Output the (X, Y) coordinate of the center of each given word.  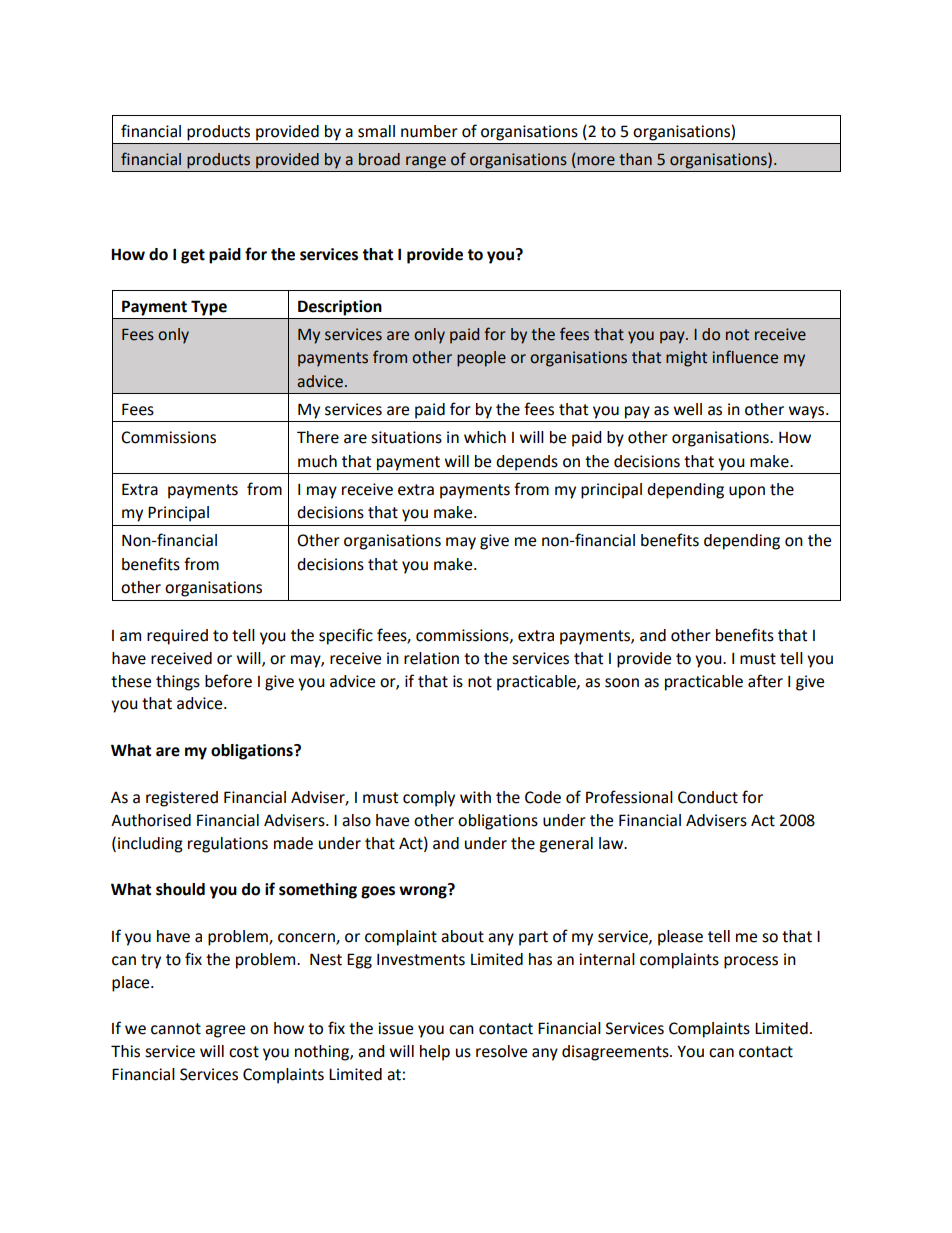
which (485, 437)
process (751, 962)
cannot (176, 1029)
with (475, 797)
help (435, 1053)
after (765, 681)
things (178, 683)
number (429, 131)
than (635, 159)
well (688, 409)
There (318, 437)
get (193, 256)
